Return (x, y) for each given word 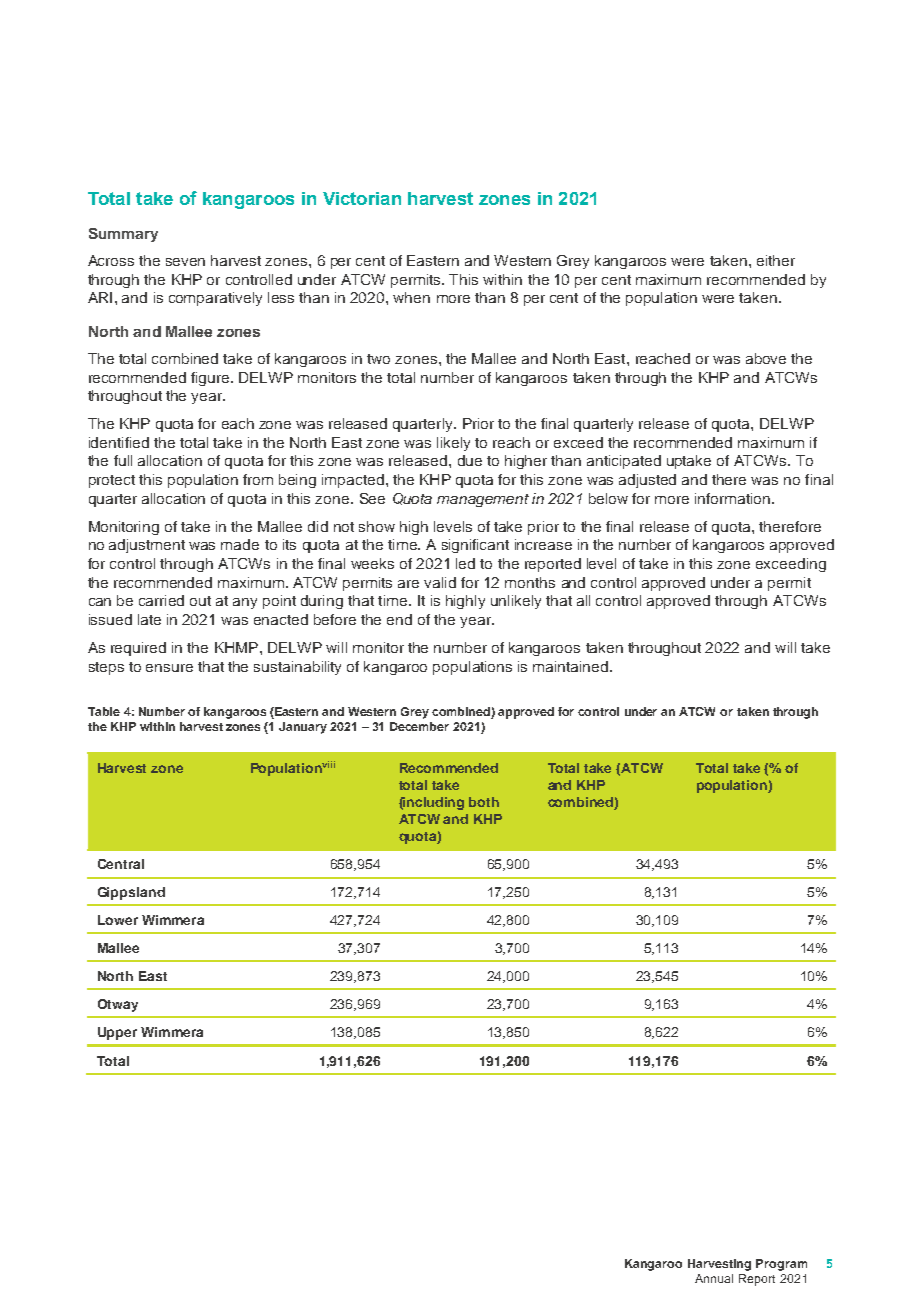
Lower (118, 920)
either (776, 260)
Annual (714, 1278)
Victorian (362, 198)
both (484, 802)
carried (161, 600)
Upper (117, 1033)
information (734, 498)
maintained (570, 666)
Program (781, 1265)
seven (185, 262)
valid (440, 582)
